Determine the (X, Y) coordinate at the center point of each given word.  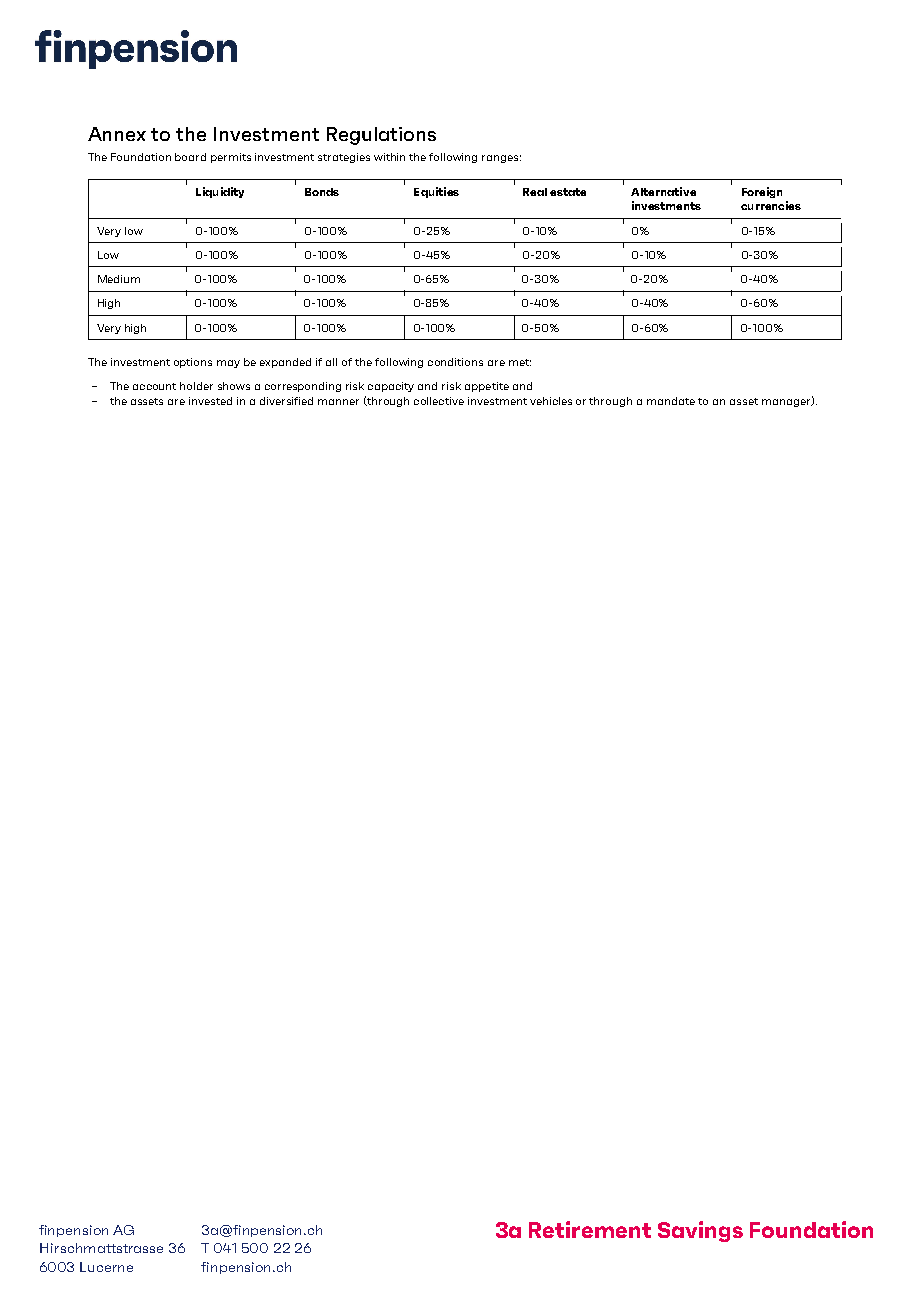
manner (338, 402)
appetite (487, 387)
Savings (700, 1231)
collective (439, 401)
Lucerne (106, 1267)
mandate (671, 401)
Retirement (590, 1229)
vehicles (551, 401)
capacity (391, 387)
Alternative (663, 191)
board (190, 157)
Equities (436, 192)
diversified (286, 401)
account (154, 386)
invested (210, 401)
